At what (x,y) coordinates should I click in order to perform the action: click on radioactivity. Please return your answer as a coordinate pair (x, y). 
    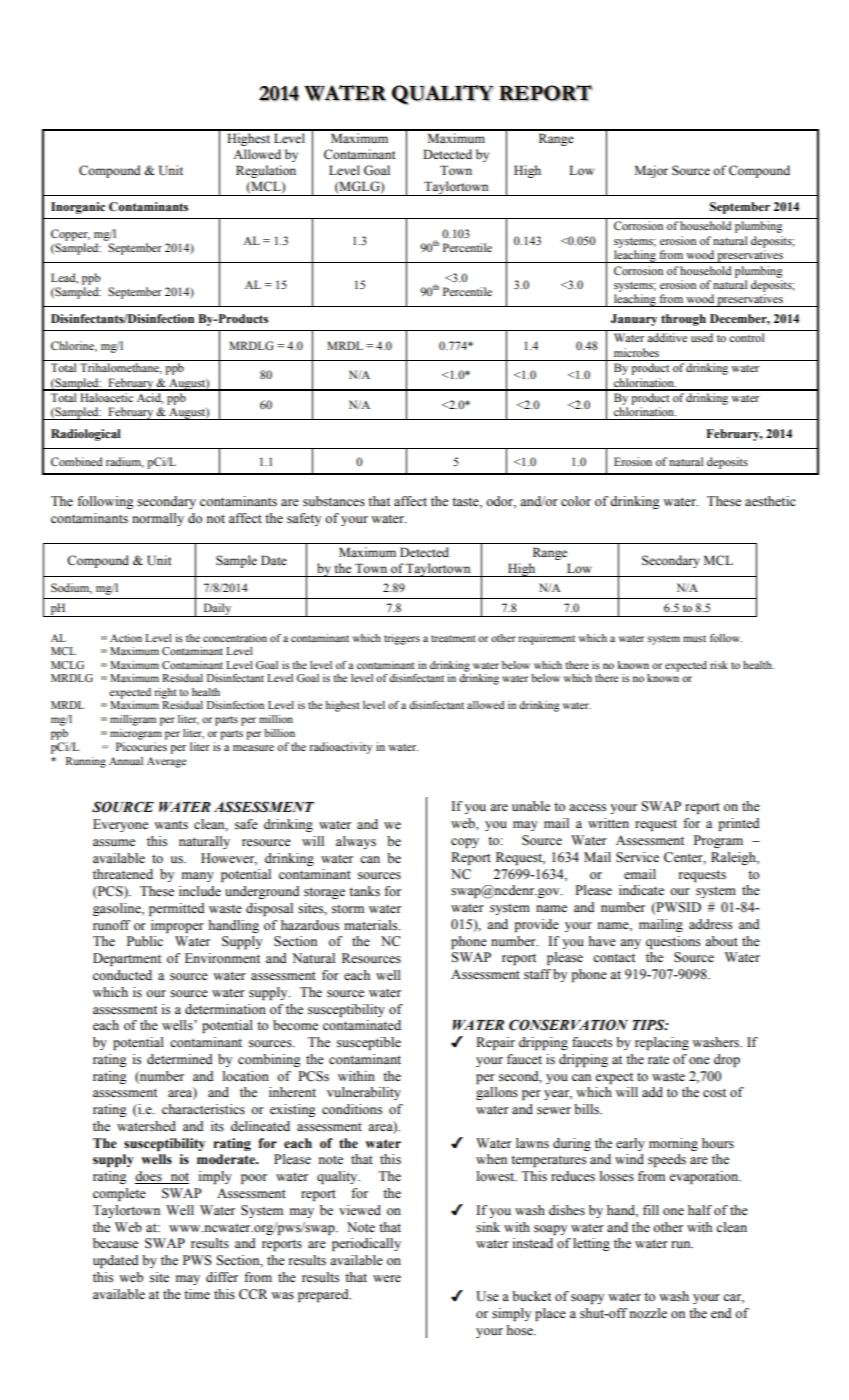
    Looking at the image, I should click on (341, 748).
